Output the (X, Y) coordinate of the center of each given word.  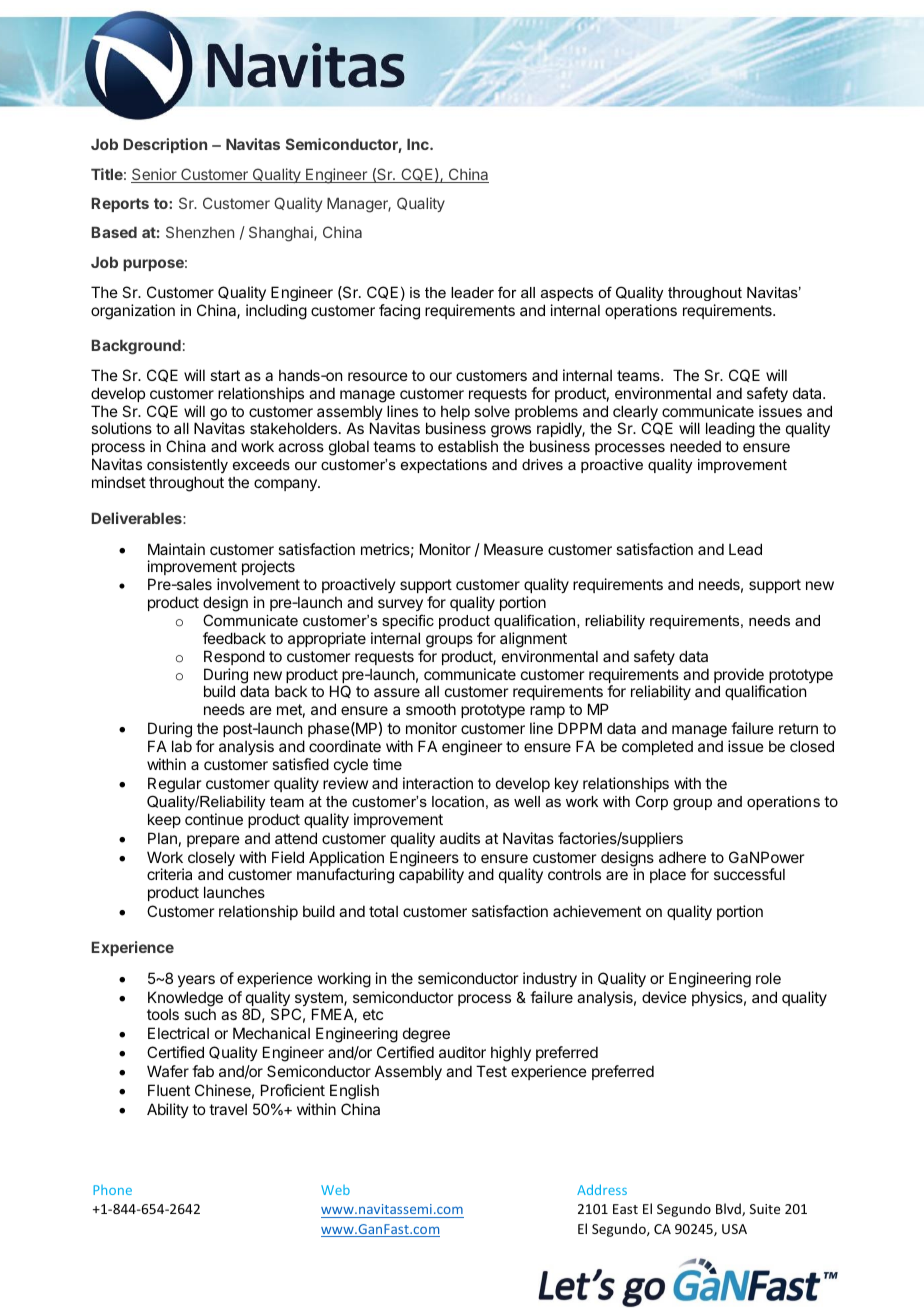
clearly (636, 414)
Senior (155, 175)
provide (739, 677)
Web (335, 1190)
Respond (234, 657)
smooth (431, 709)
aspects (567, 294)
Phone (112, 1190)
